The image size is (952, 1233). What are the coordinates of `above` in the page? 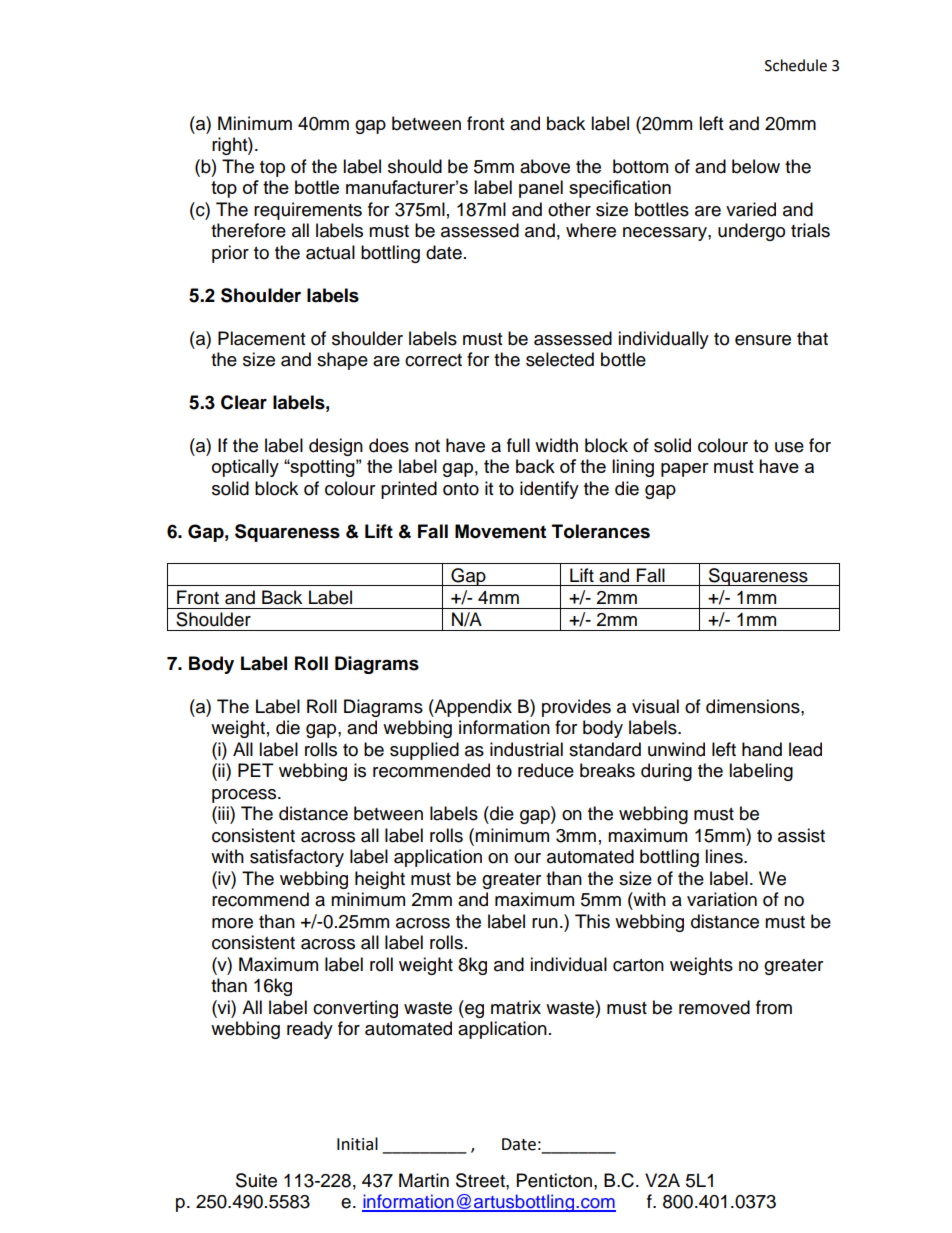 It's located at (545, 166).
